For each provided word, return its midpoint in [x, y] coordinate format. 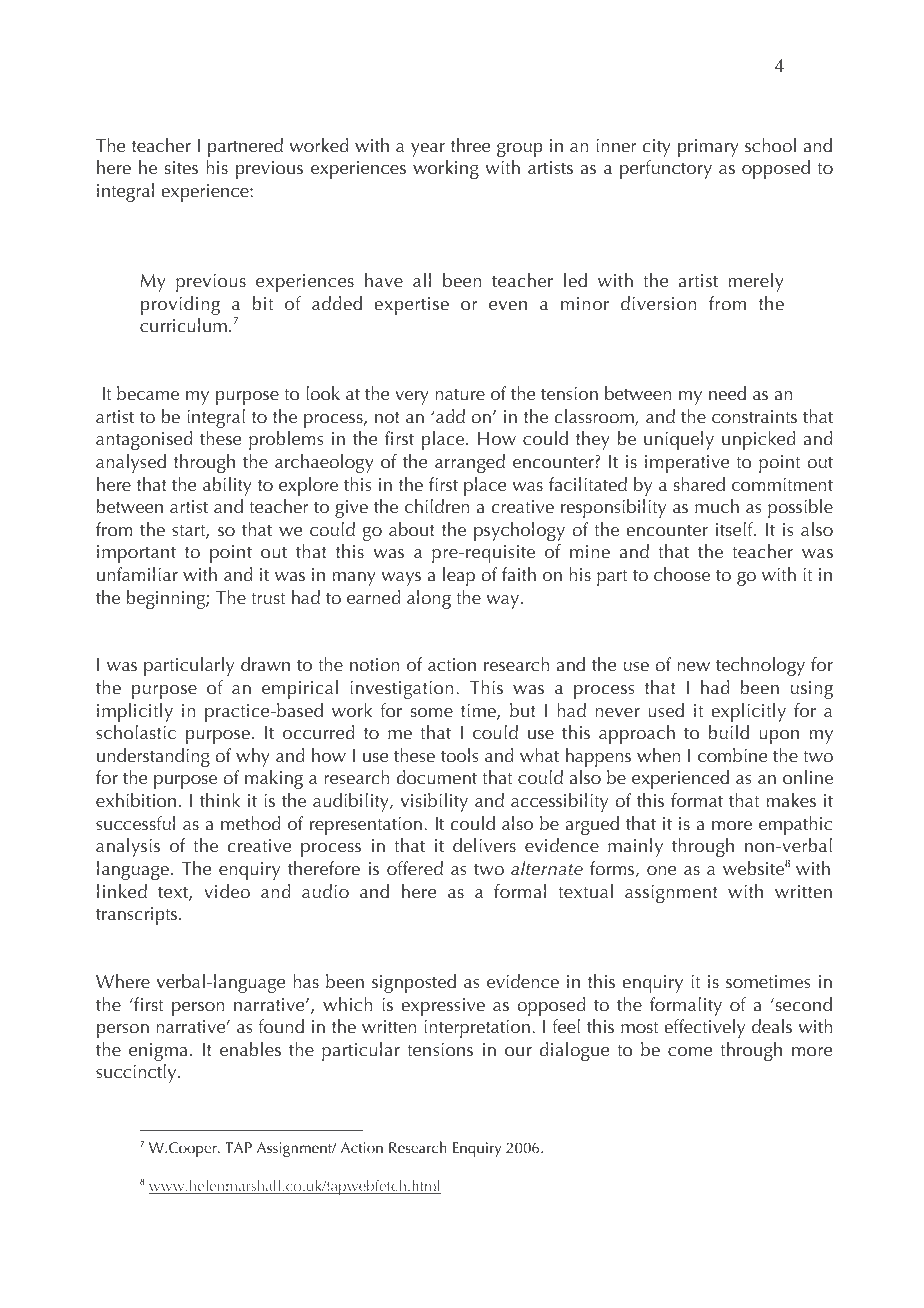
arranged [470, 463]
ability [227, 486]
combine [733, 755]
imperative [687, 464]
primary [708, 148]
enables [250, 1049]
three [471, 145]
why [253, 757]
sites [181, 168]
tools [460, 755]
